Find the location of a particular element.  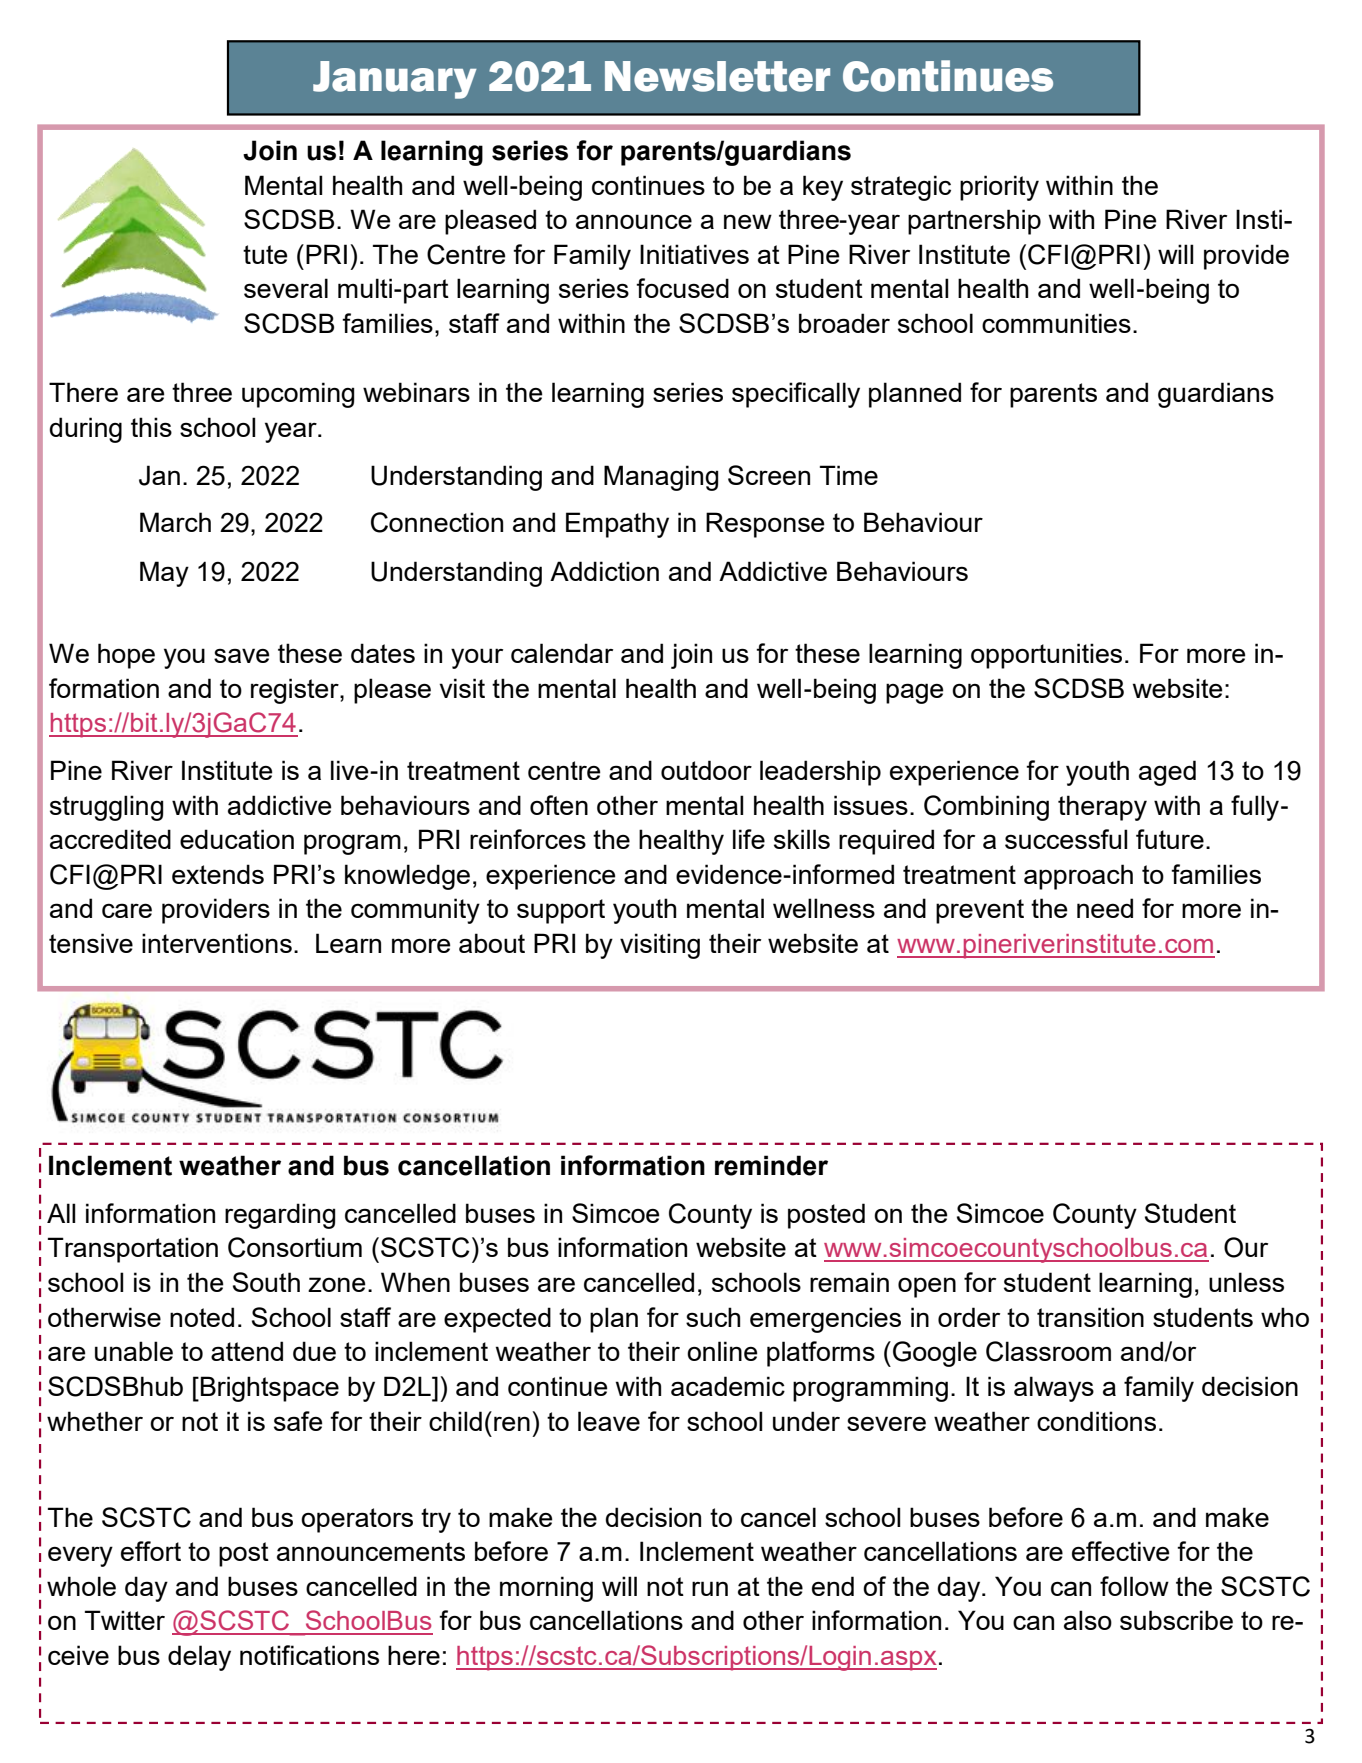

also is located at coordinates (1088, 1620).
